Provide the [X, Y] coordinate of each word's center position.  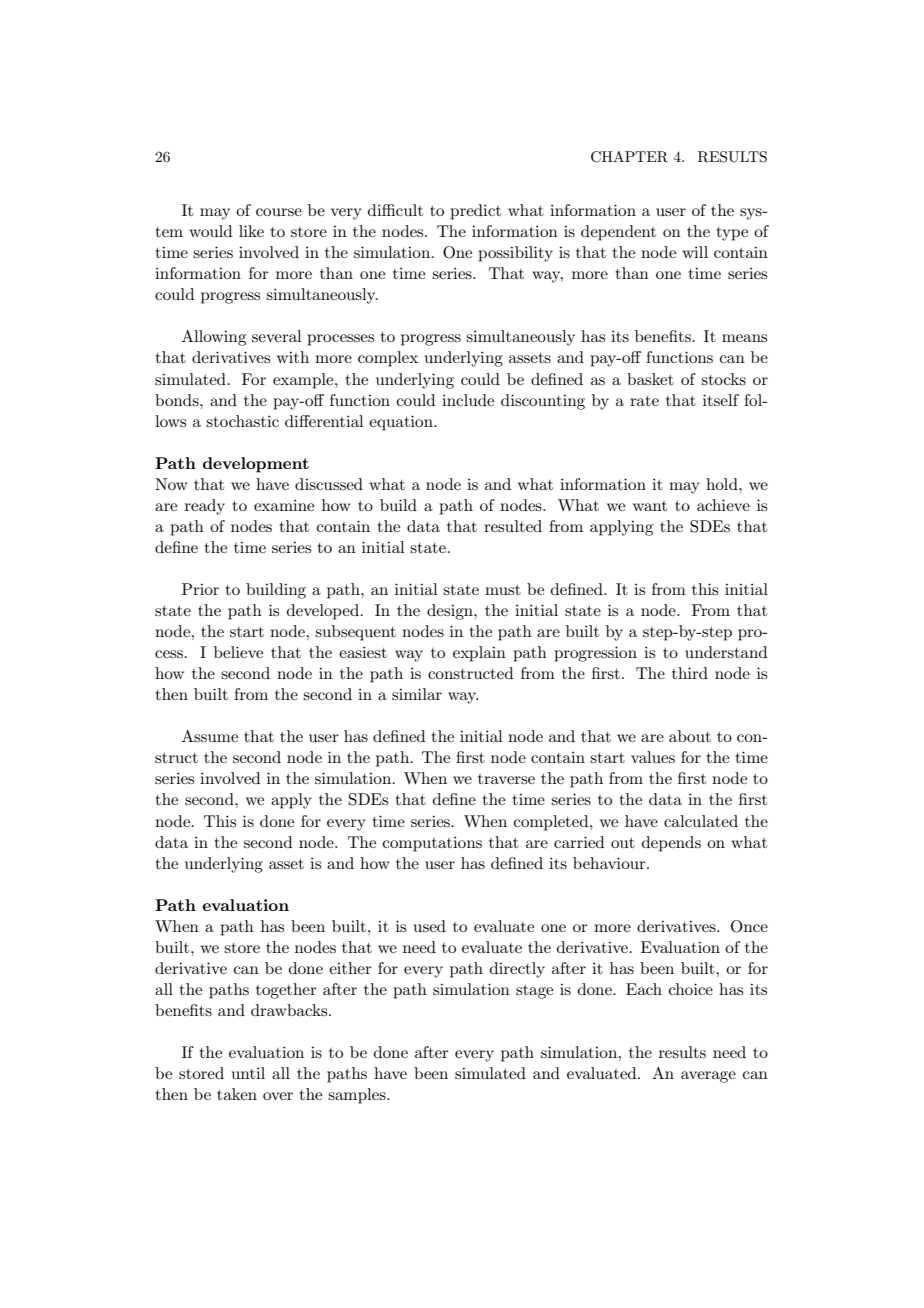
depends [671, 844]
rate [644, 401]
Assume [210, 736]
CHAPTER [629, 157]
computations [432, 844]
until [248, 1073]
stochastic [242, 421]
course [279, 212]
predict [475, 212]
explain [479, 654]
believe [238, 652]
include [468, 400]
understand [726, 652]
